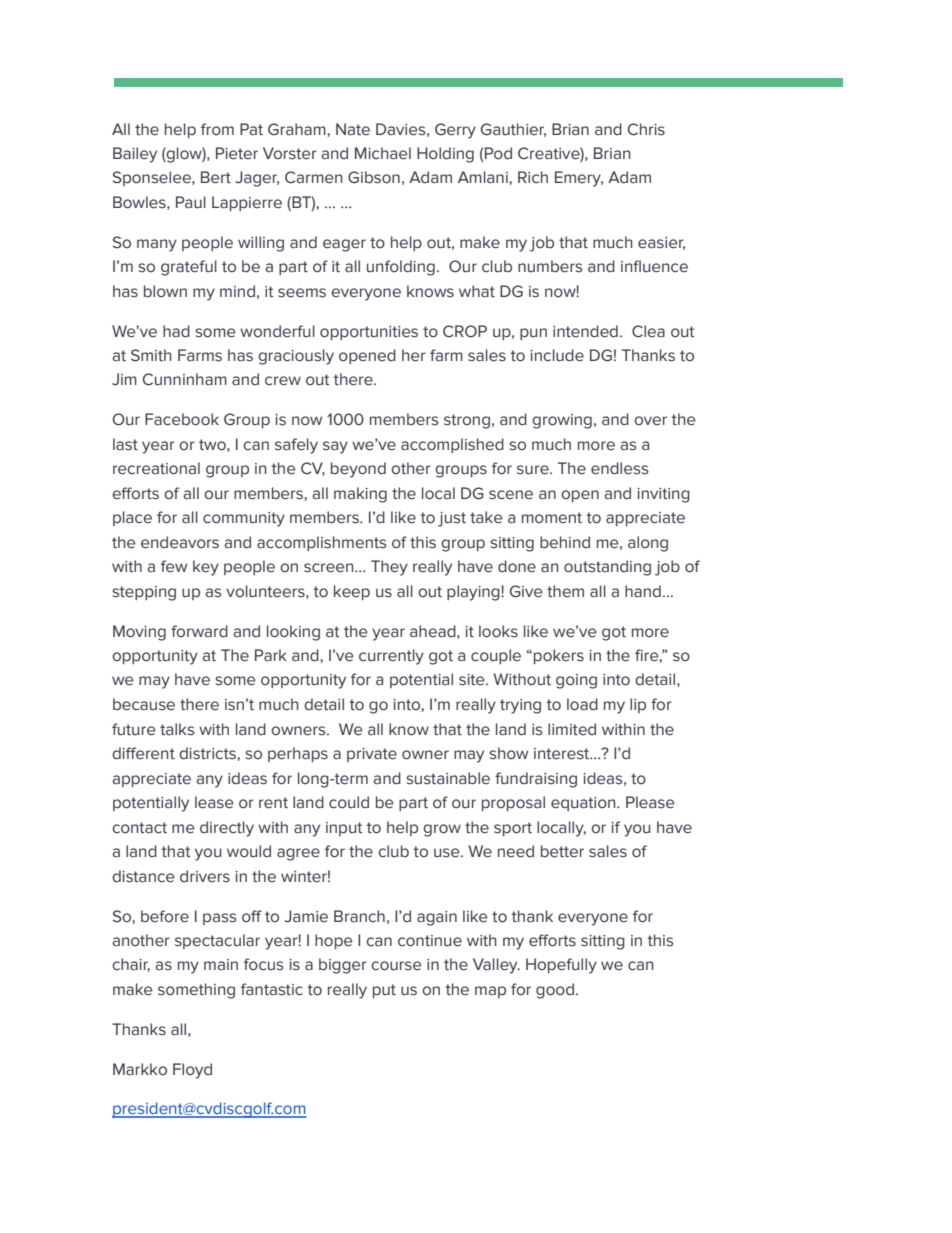  I want to click on talks, so click(177, 729).
